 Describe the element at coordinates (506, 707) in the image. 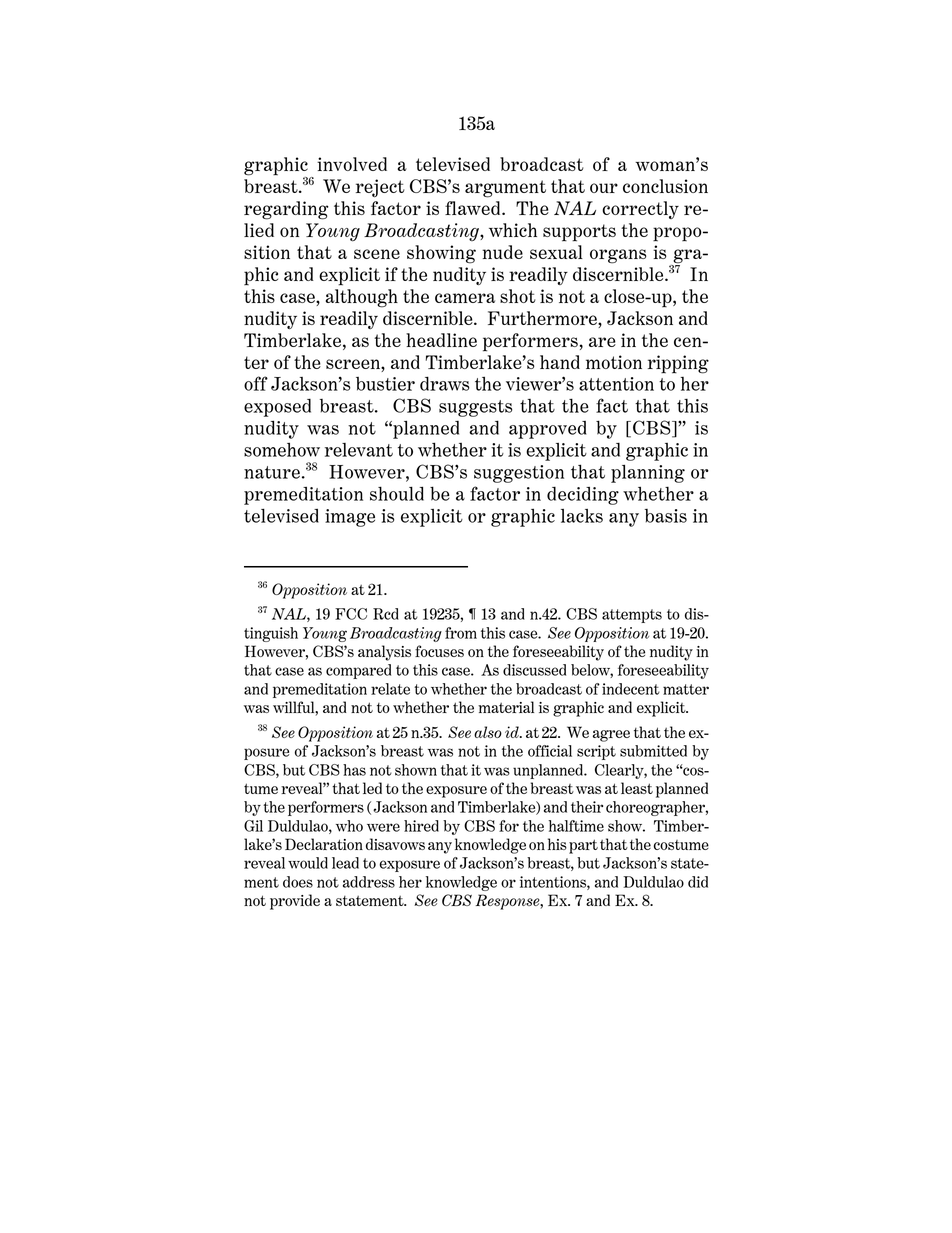

I see `material` at that location.
